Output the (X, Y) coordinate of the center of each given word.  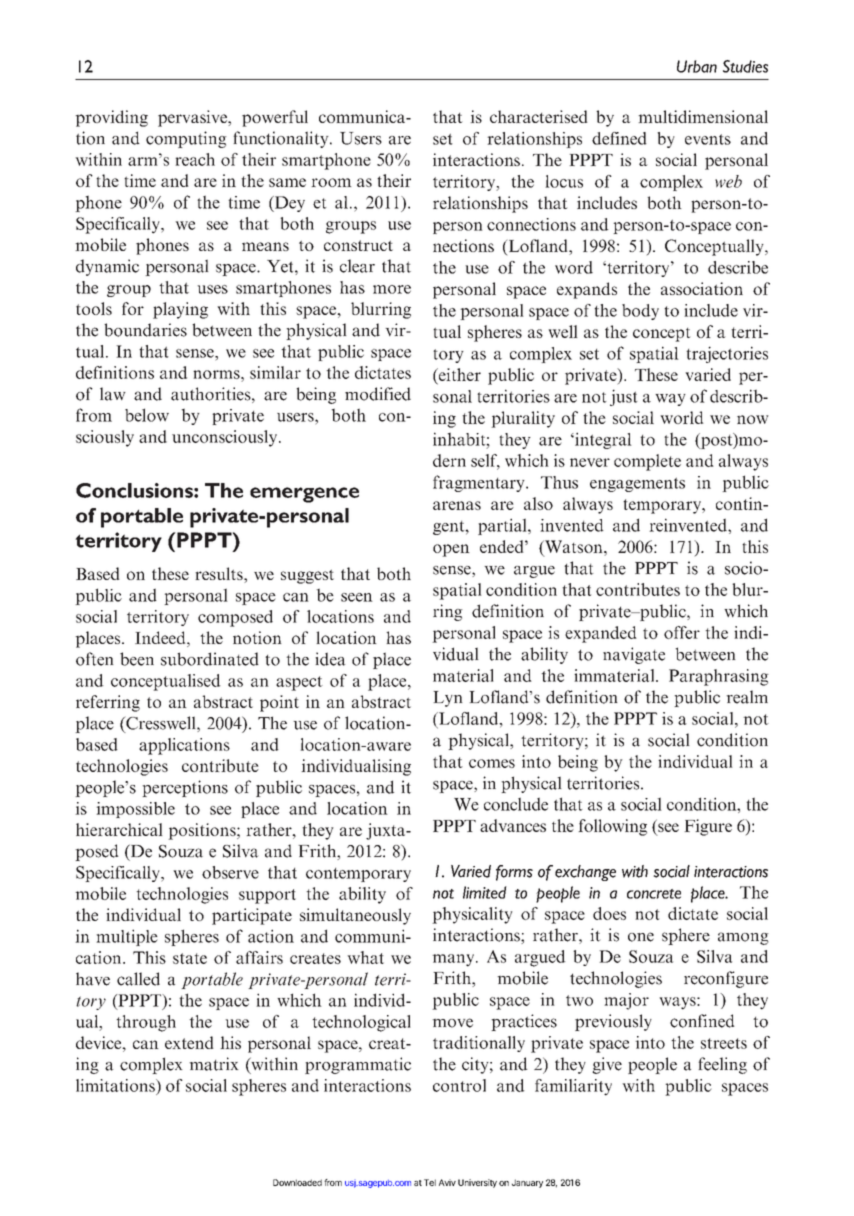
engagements (637, 485)
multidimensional (703, 116)
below (147, 415)
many (454, 960)
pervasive (193, 118)
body (640, 312)
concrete (654, 894)
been (137, 659)
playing (180, 310)
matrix (214, 1064)
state (190, 958)
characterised (539, 116)
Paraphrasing (719, 677)
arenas (457, 505)
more (392, 289)
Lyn (448, 699)
